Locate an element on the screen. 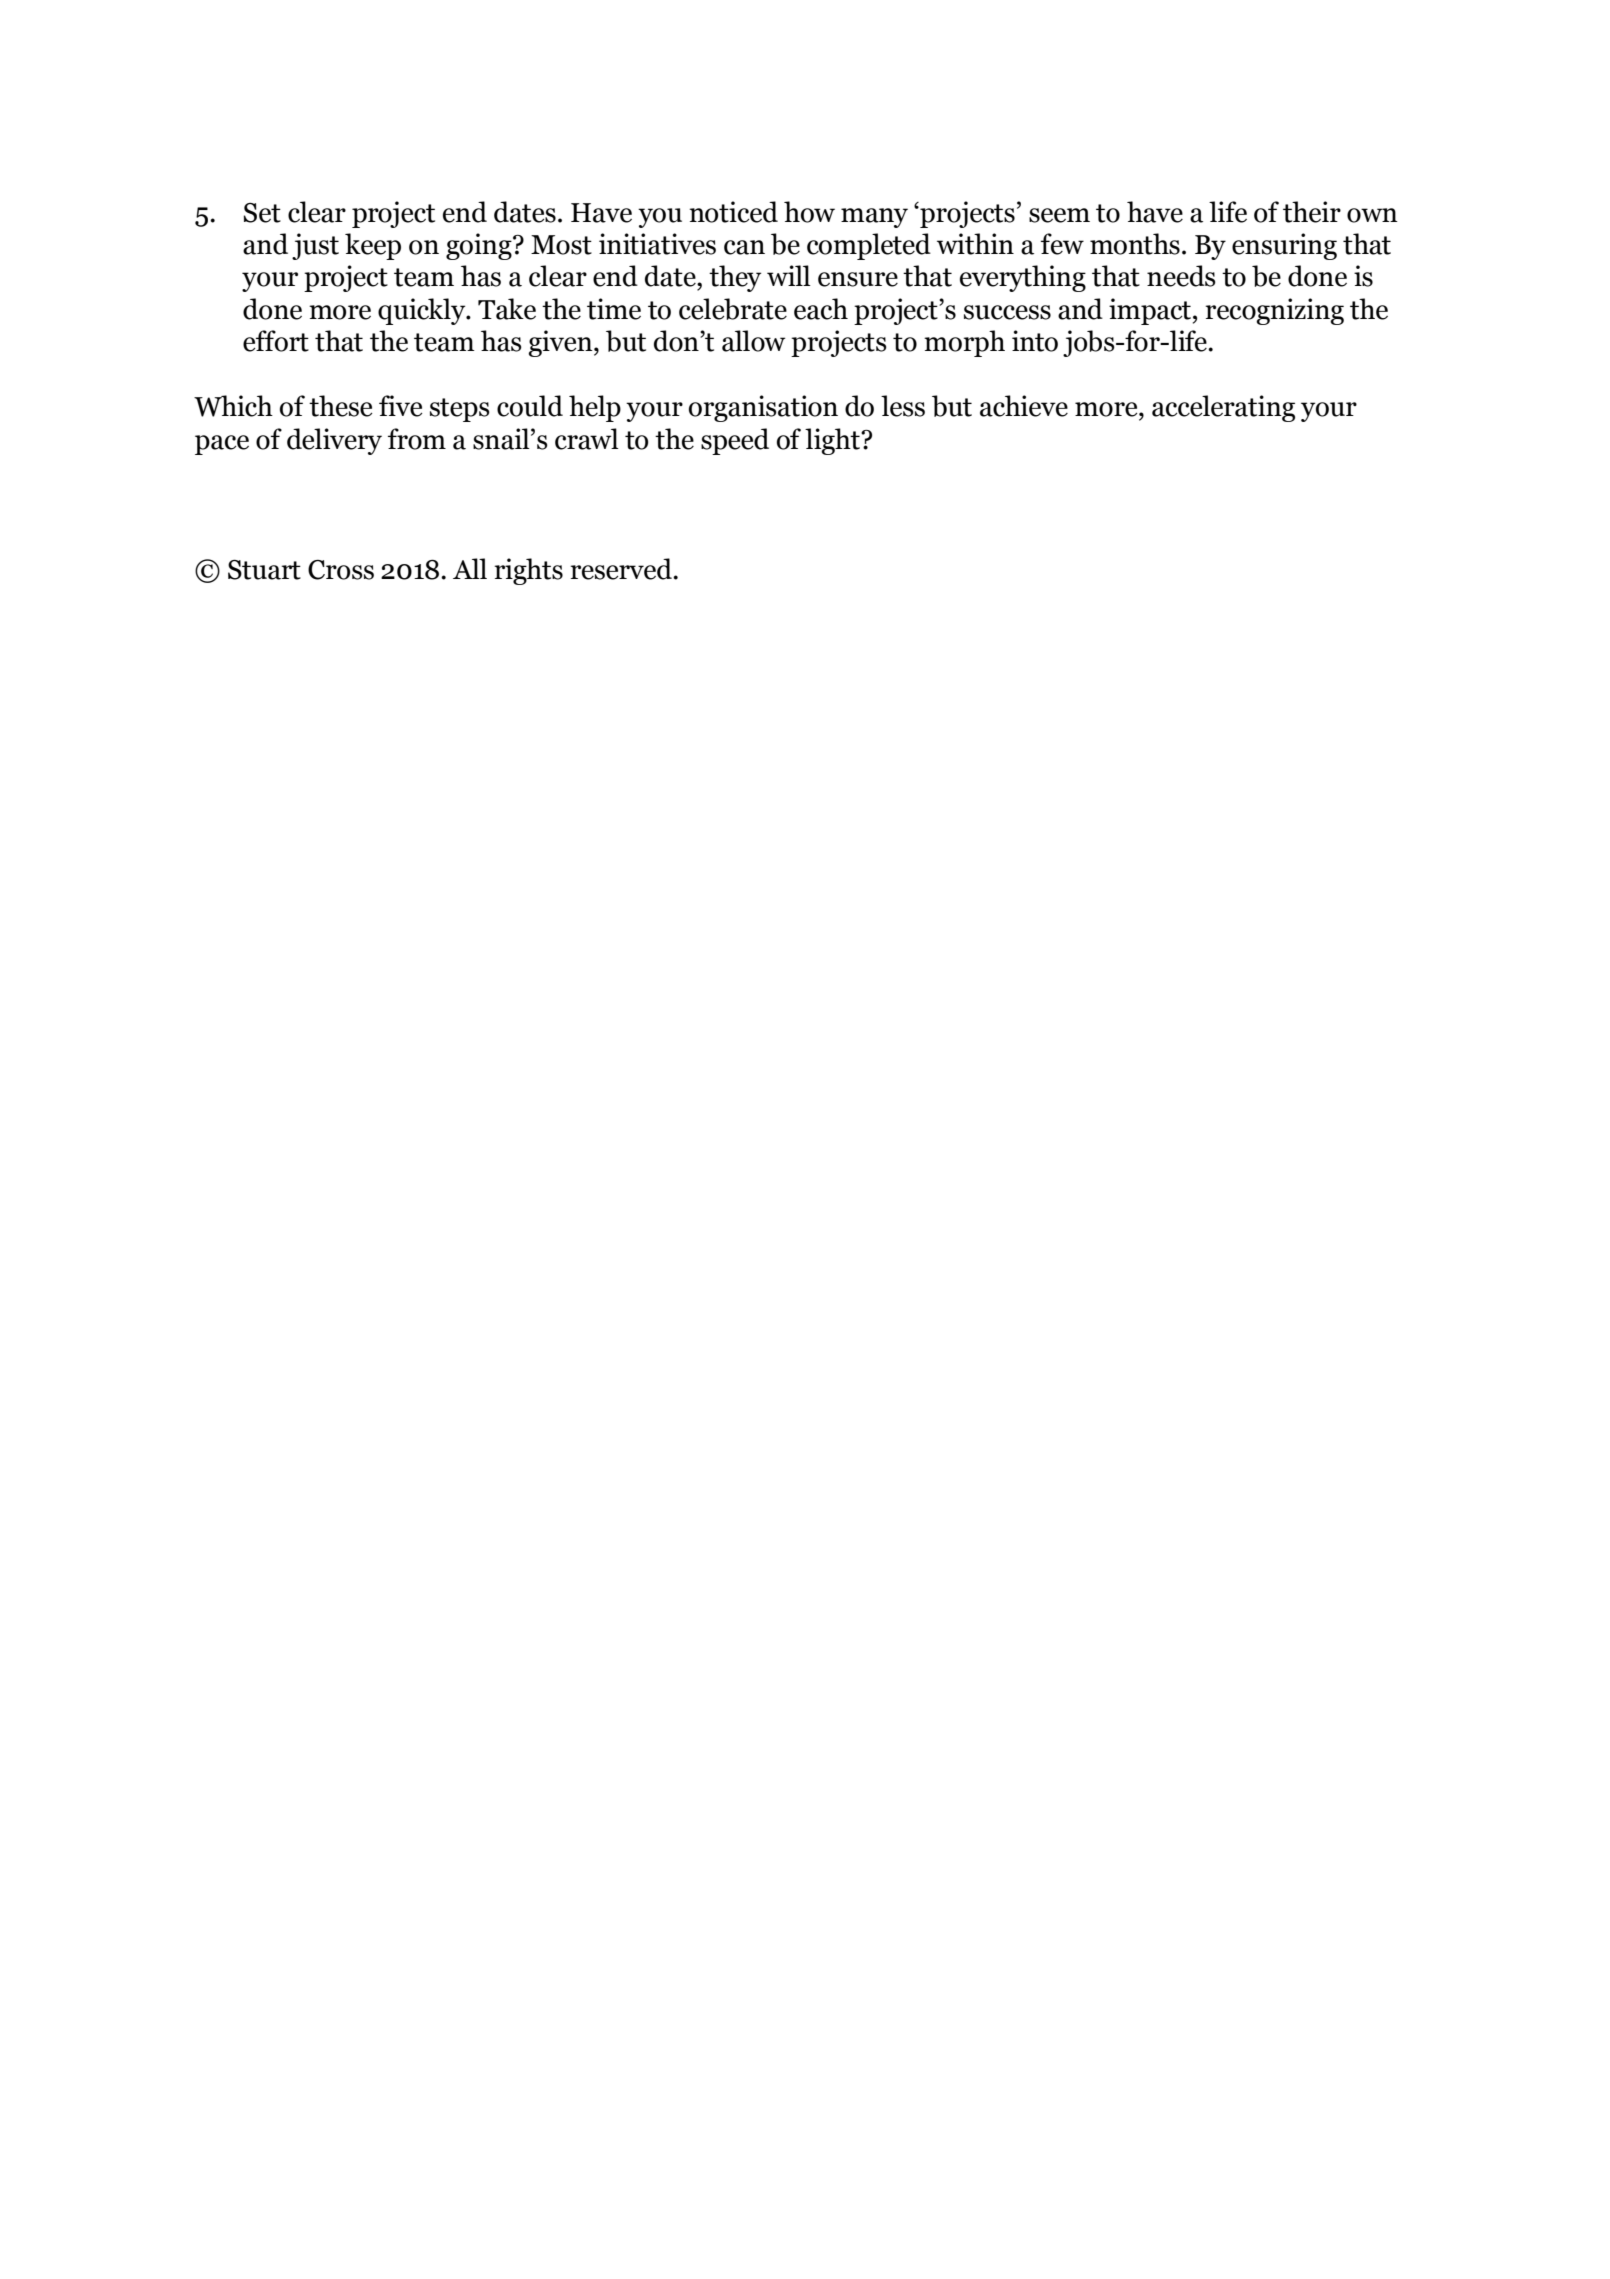 This screenshot has width=1610, height=2279. their is located at coordinates (1312, 212).
